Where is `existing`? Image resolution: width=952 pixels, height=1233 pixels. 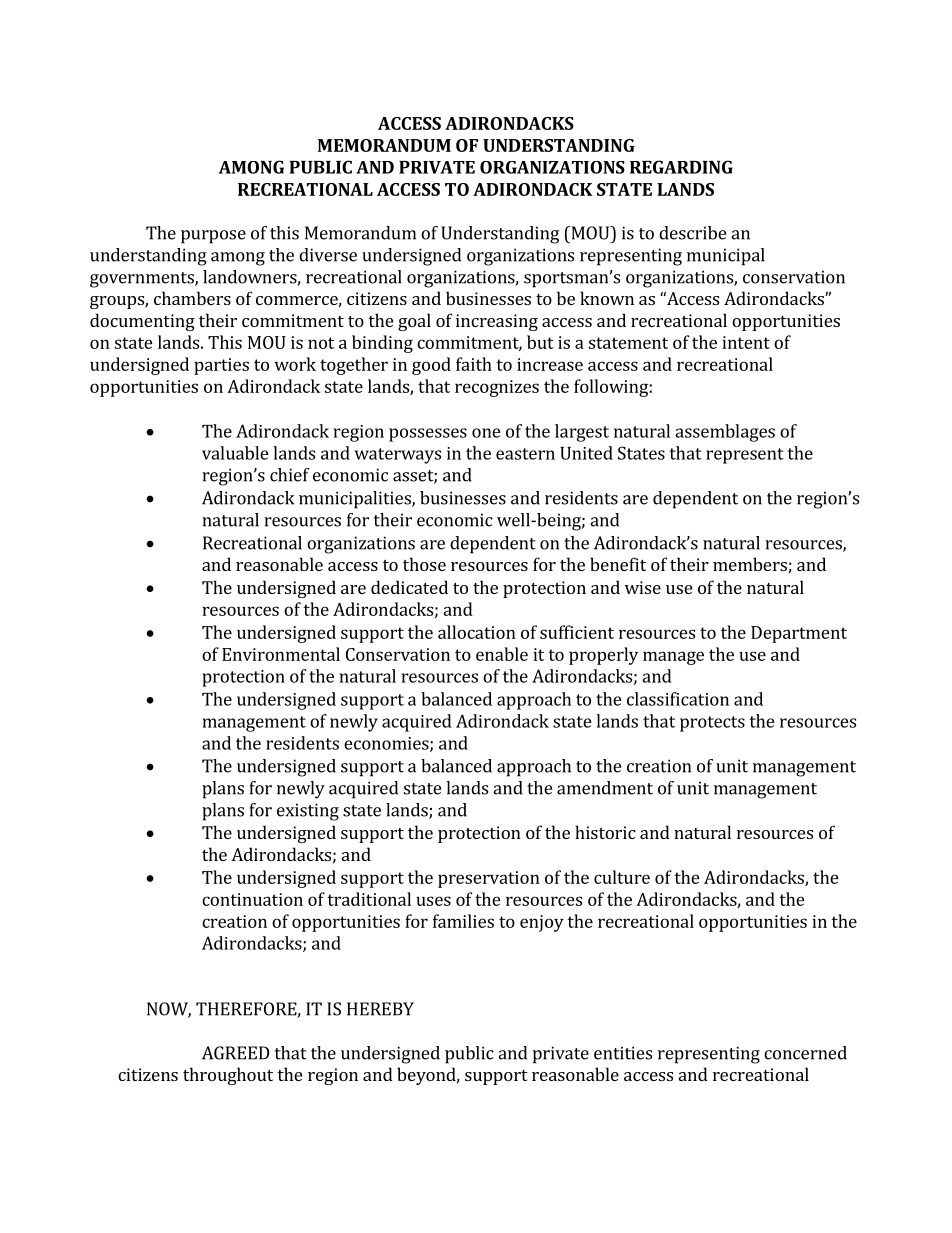
existing is located at coordinates (308, 812).
